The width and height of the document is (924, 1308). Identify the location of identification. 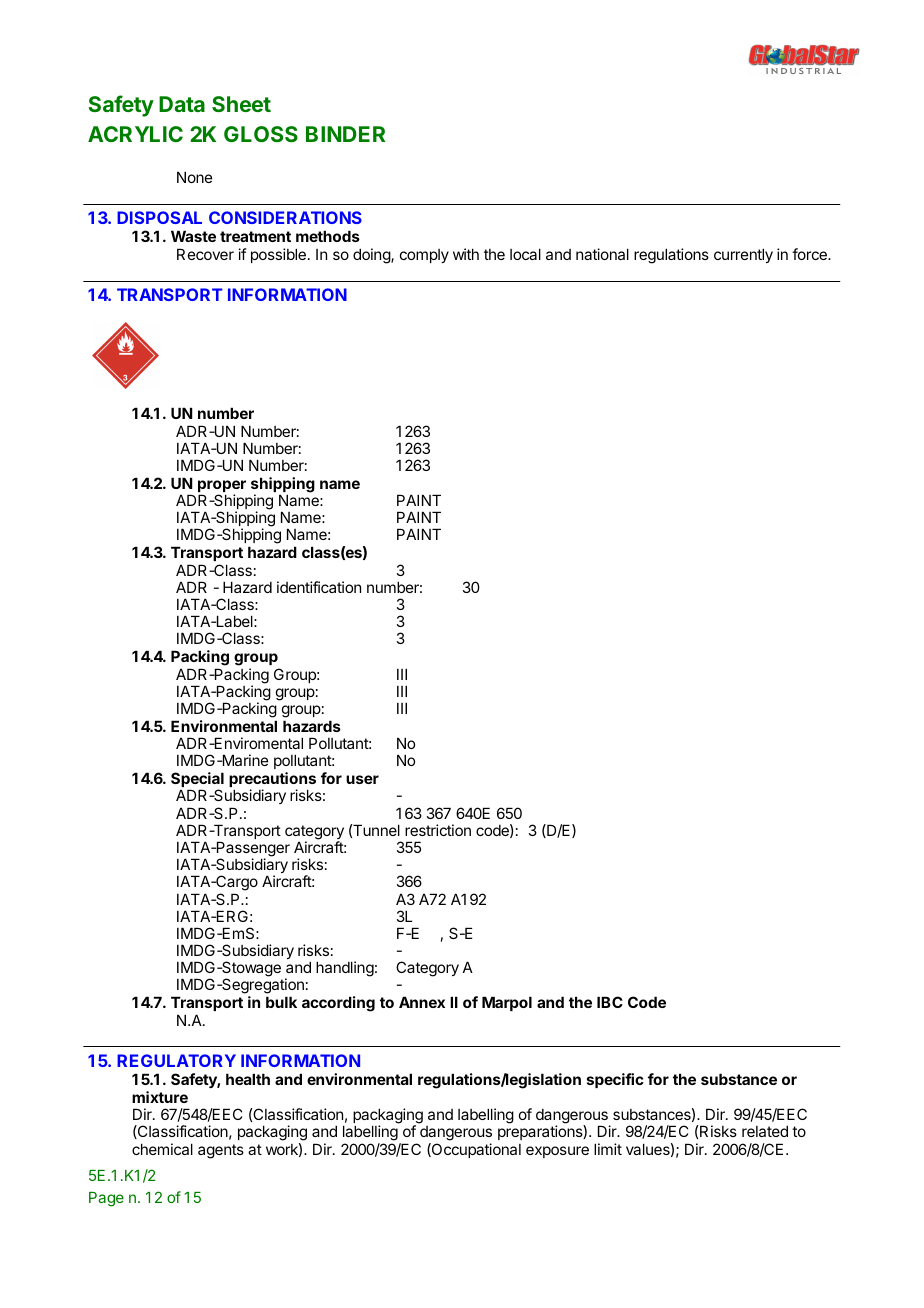
(319, 587).
